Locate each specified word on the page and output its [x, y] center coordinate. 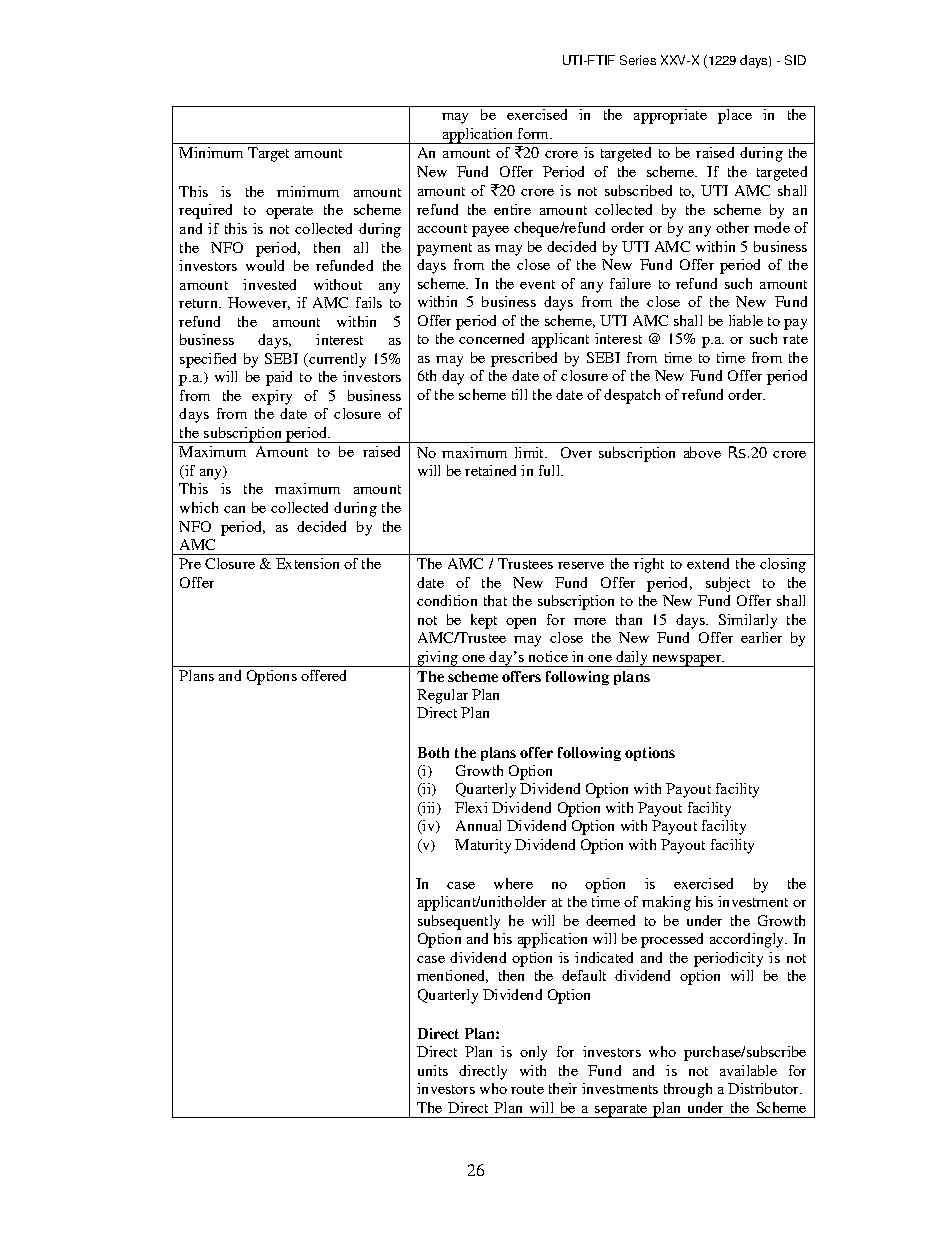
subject [728, 584]
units [433, 1070]
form [535, 133]
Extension [307, 563]
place [735, 116]
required [205, 211]
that [495, 600]
